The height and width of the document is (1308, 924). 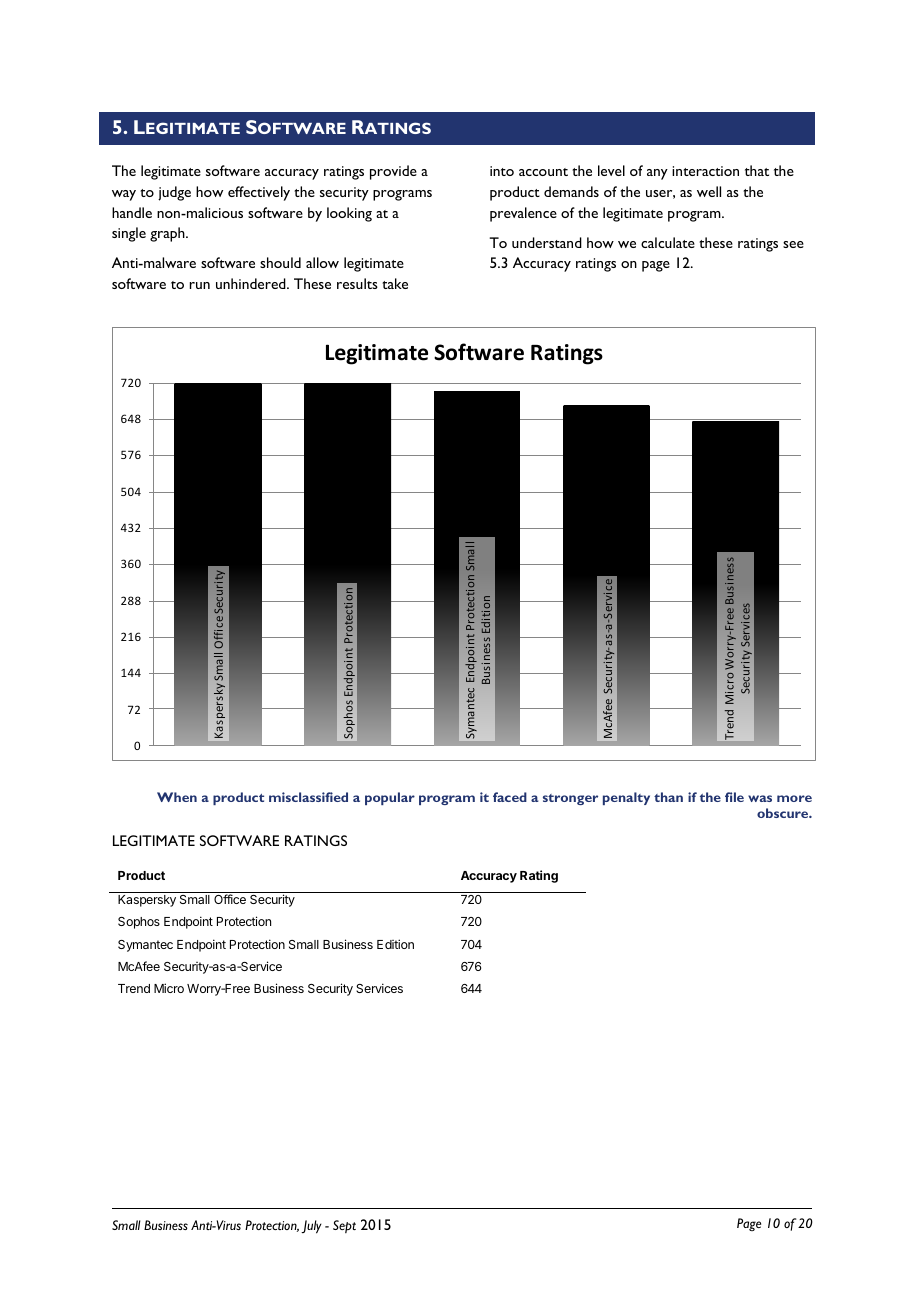 What do you see at coordinates (311, 1227) in the document?
I see `July` at bounding box center [311, 1227].
